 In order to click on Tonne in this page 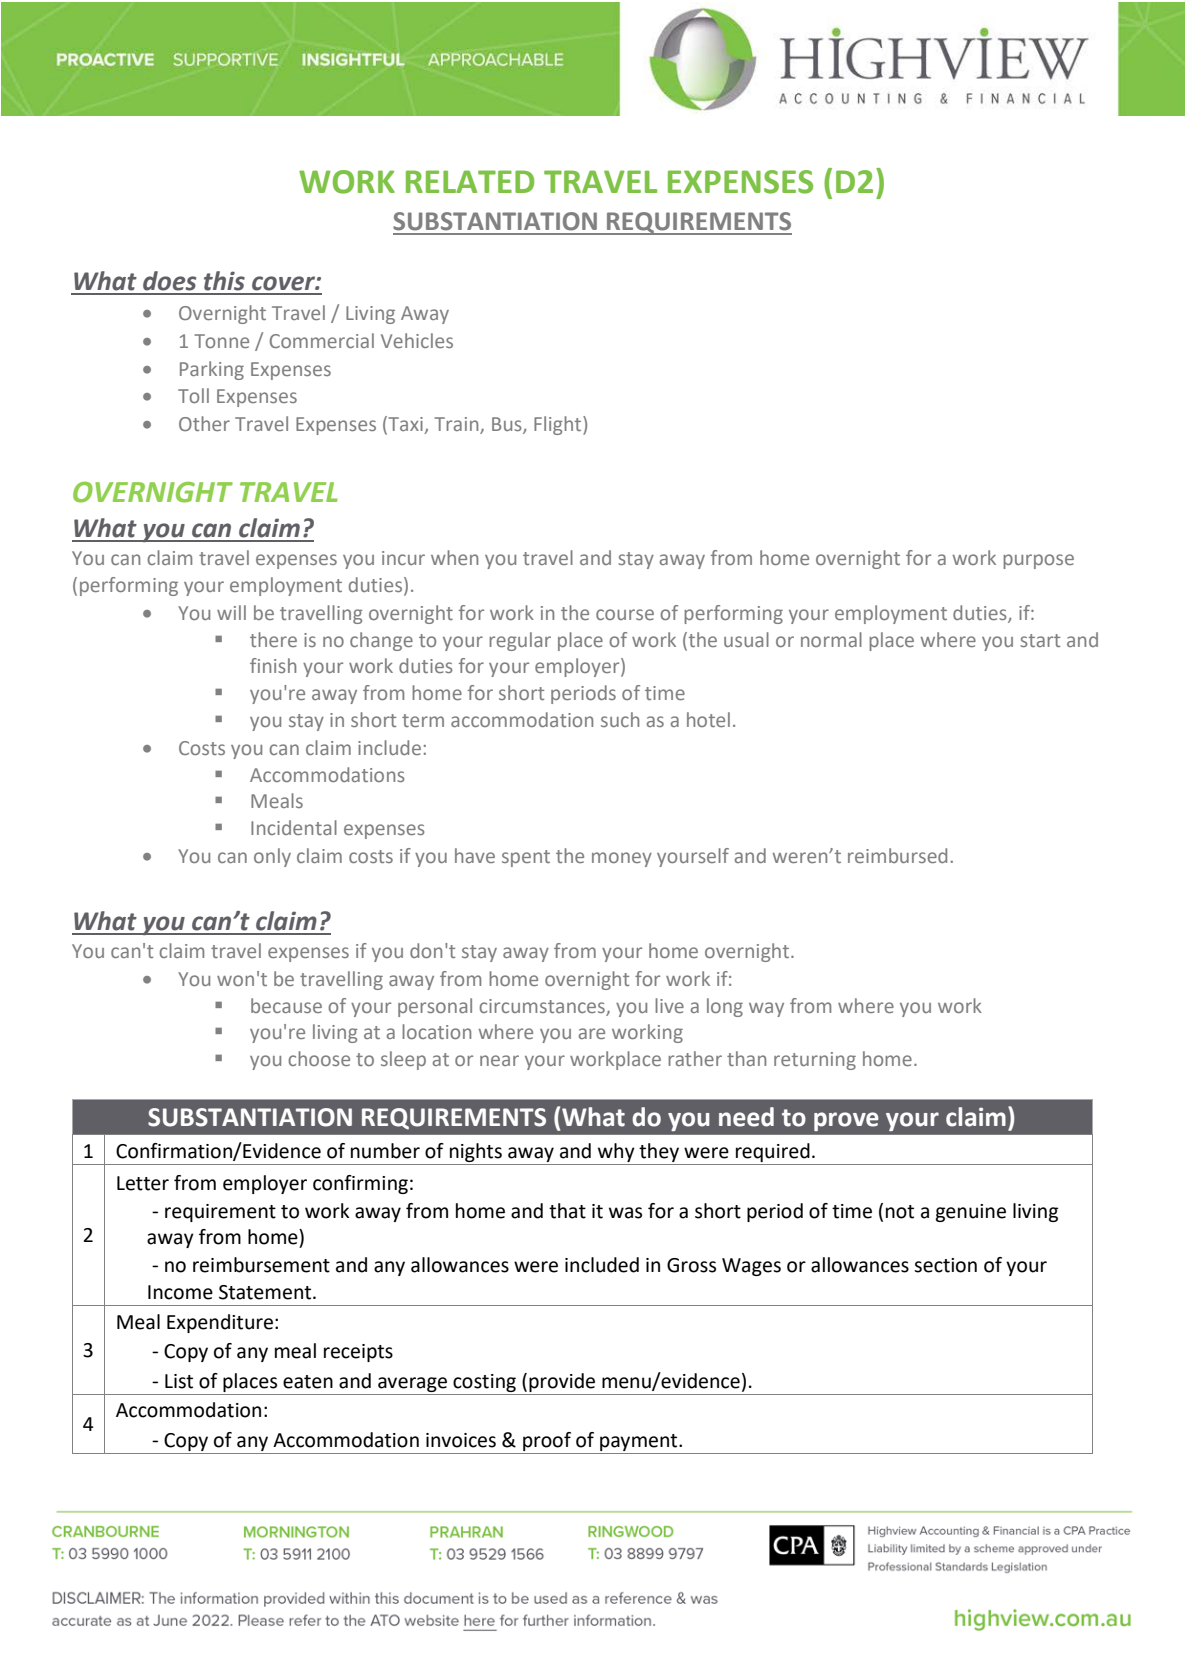, I will do `click(221, 341)`.
